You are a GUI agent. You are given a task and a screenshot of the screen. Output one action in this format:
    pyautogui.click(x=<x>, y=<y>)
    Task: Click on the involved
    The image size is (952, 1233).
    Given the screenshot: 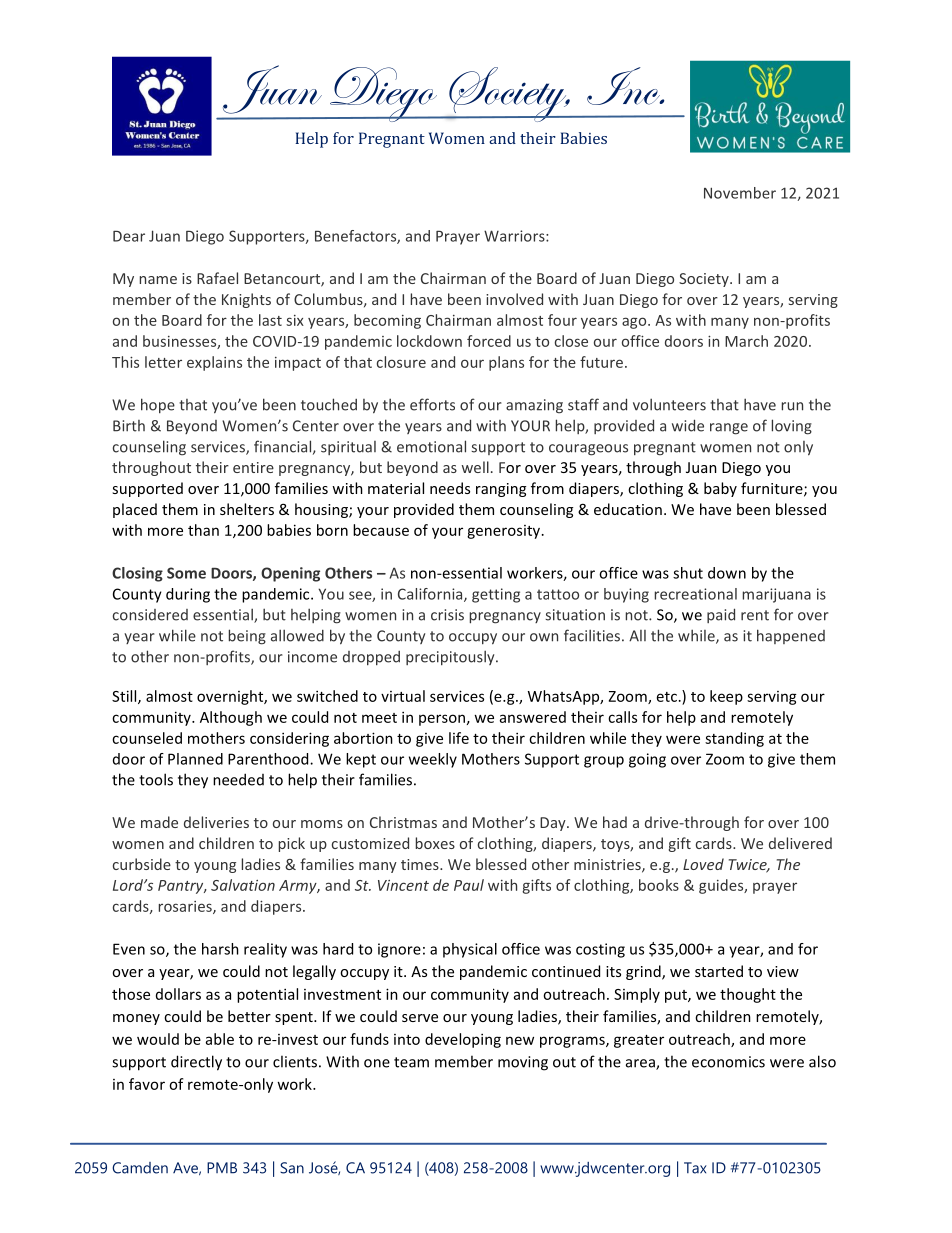 What is the action you would take?
    pyautogui.click(x=514, y=299)
